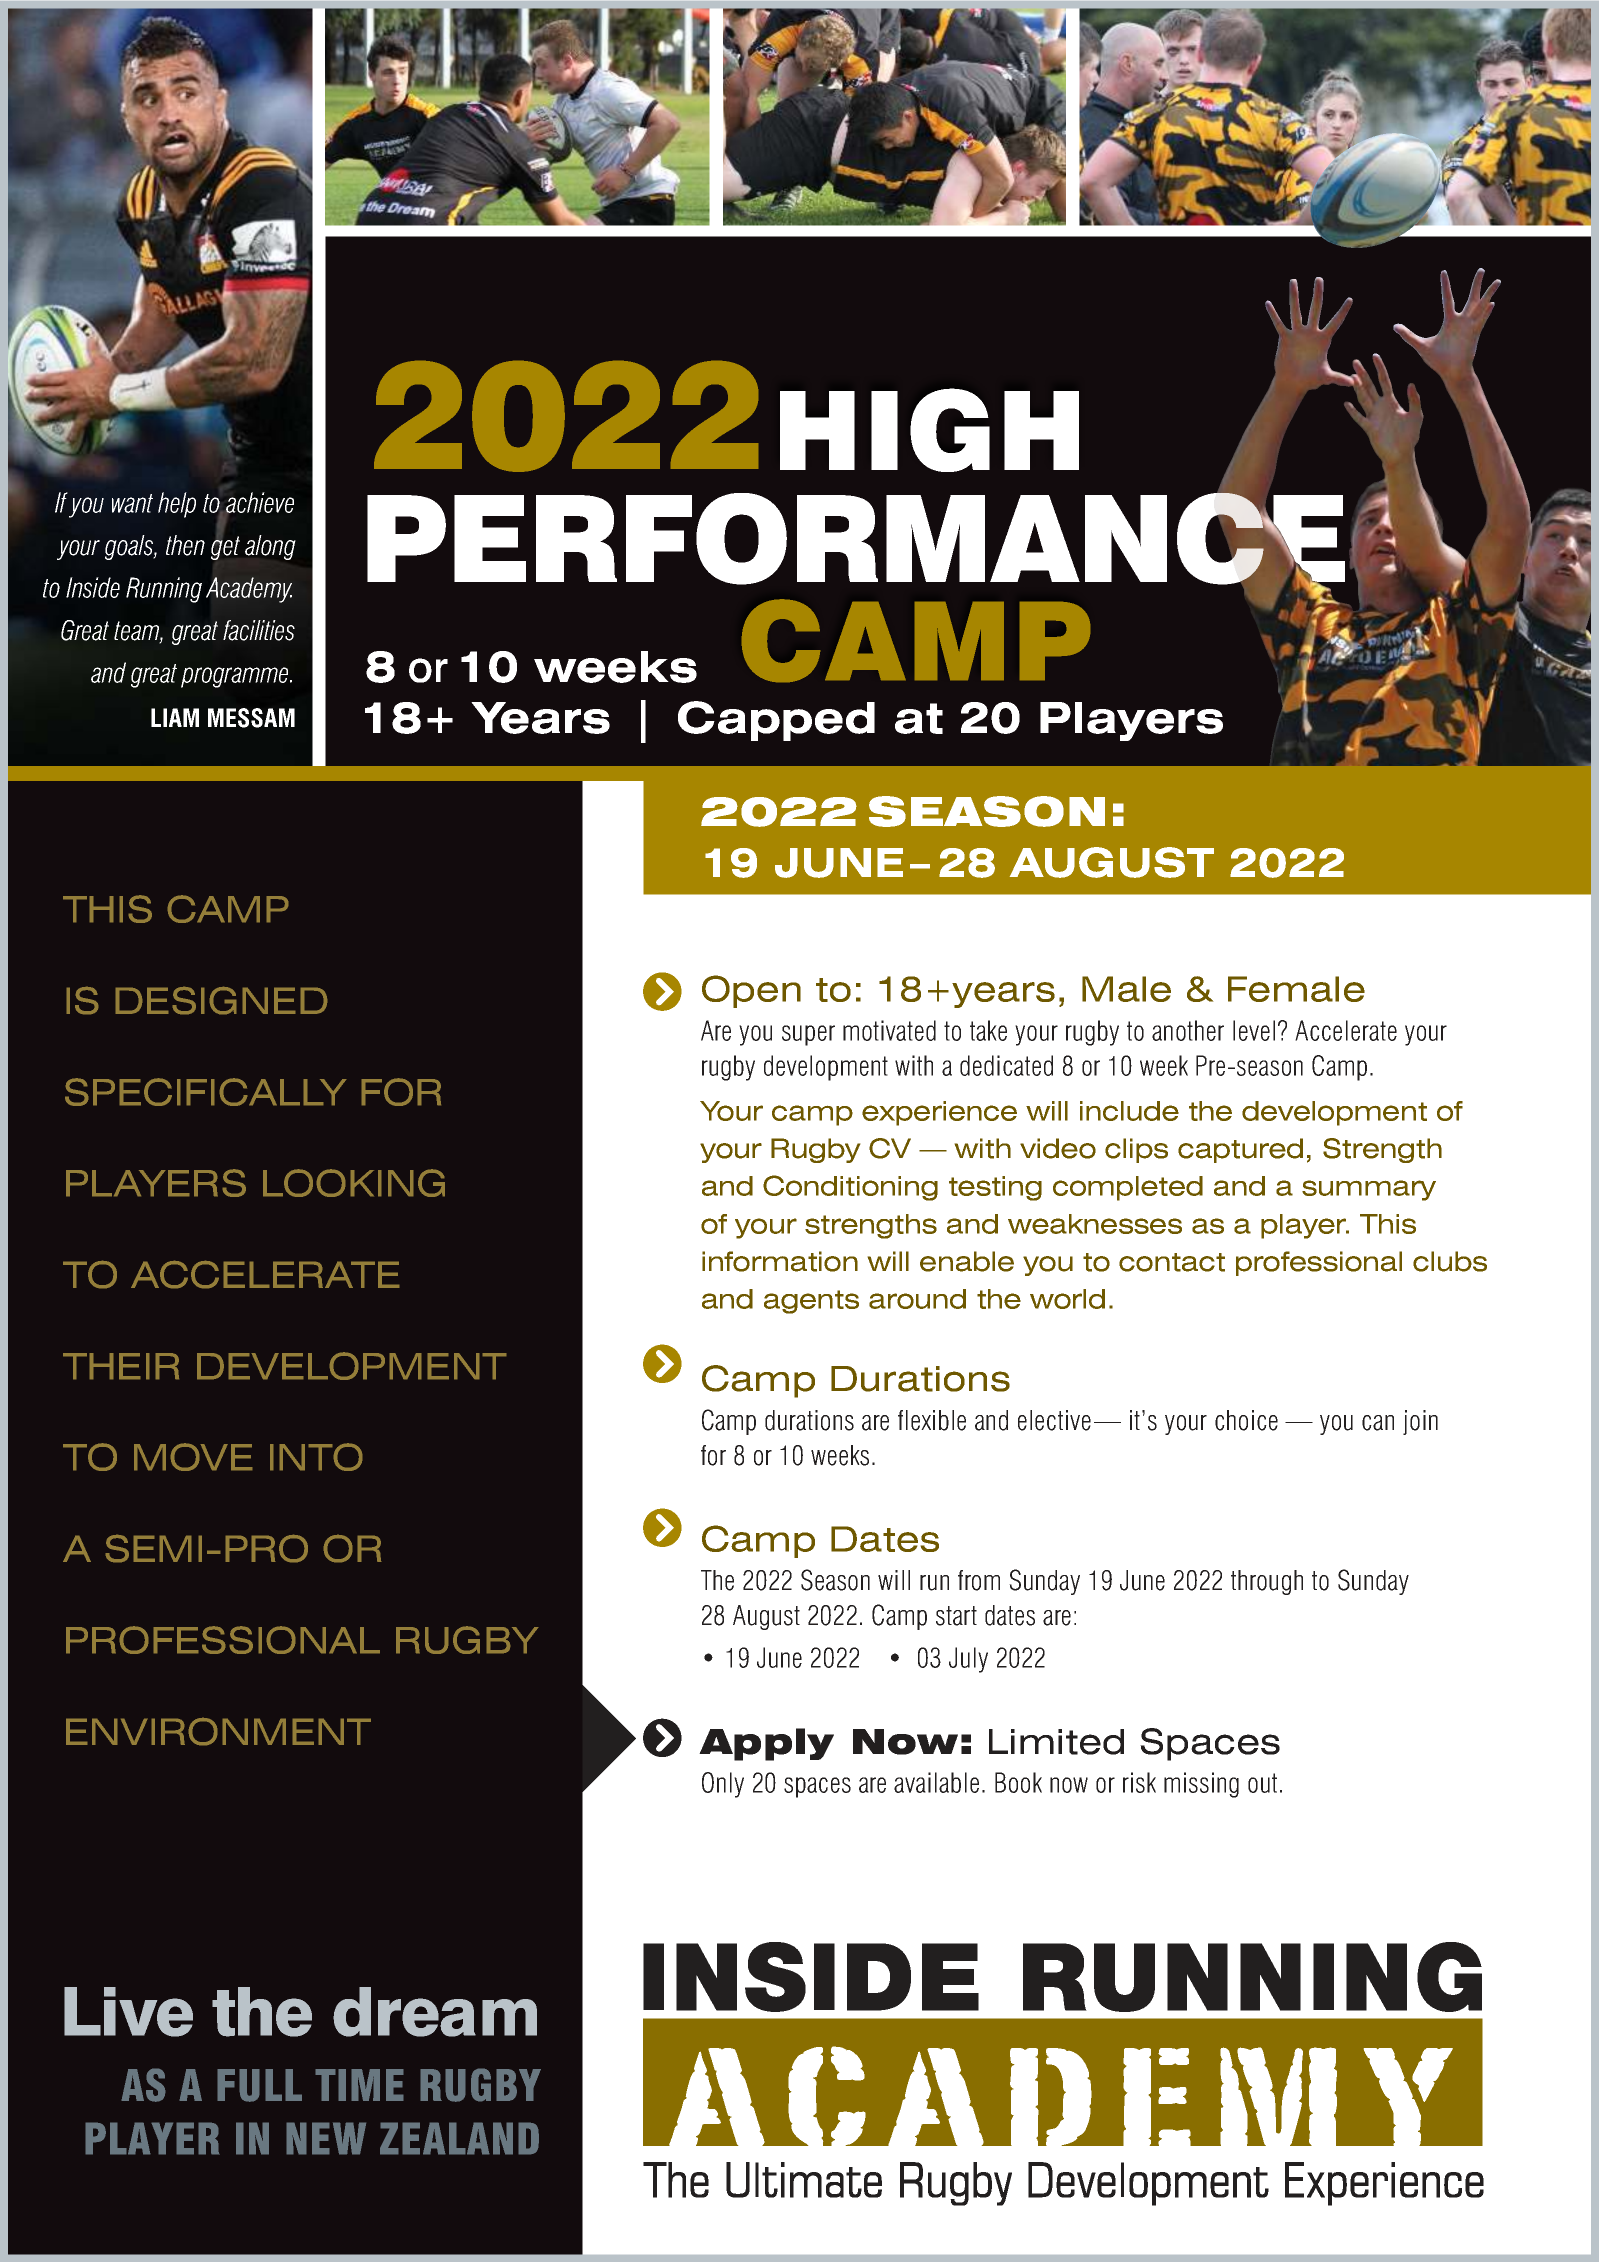 This screenshot has height=2262, width=1599. I want to click on FULL, so click(259, 2085).
